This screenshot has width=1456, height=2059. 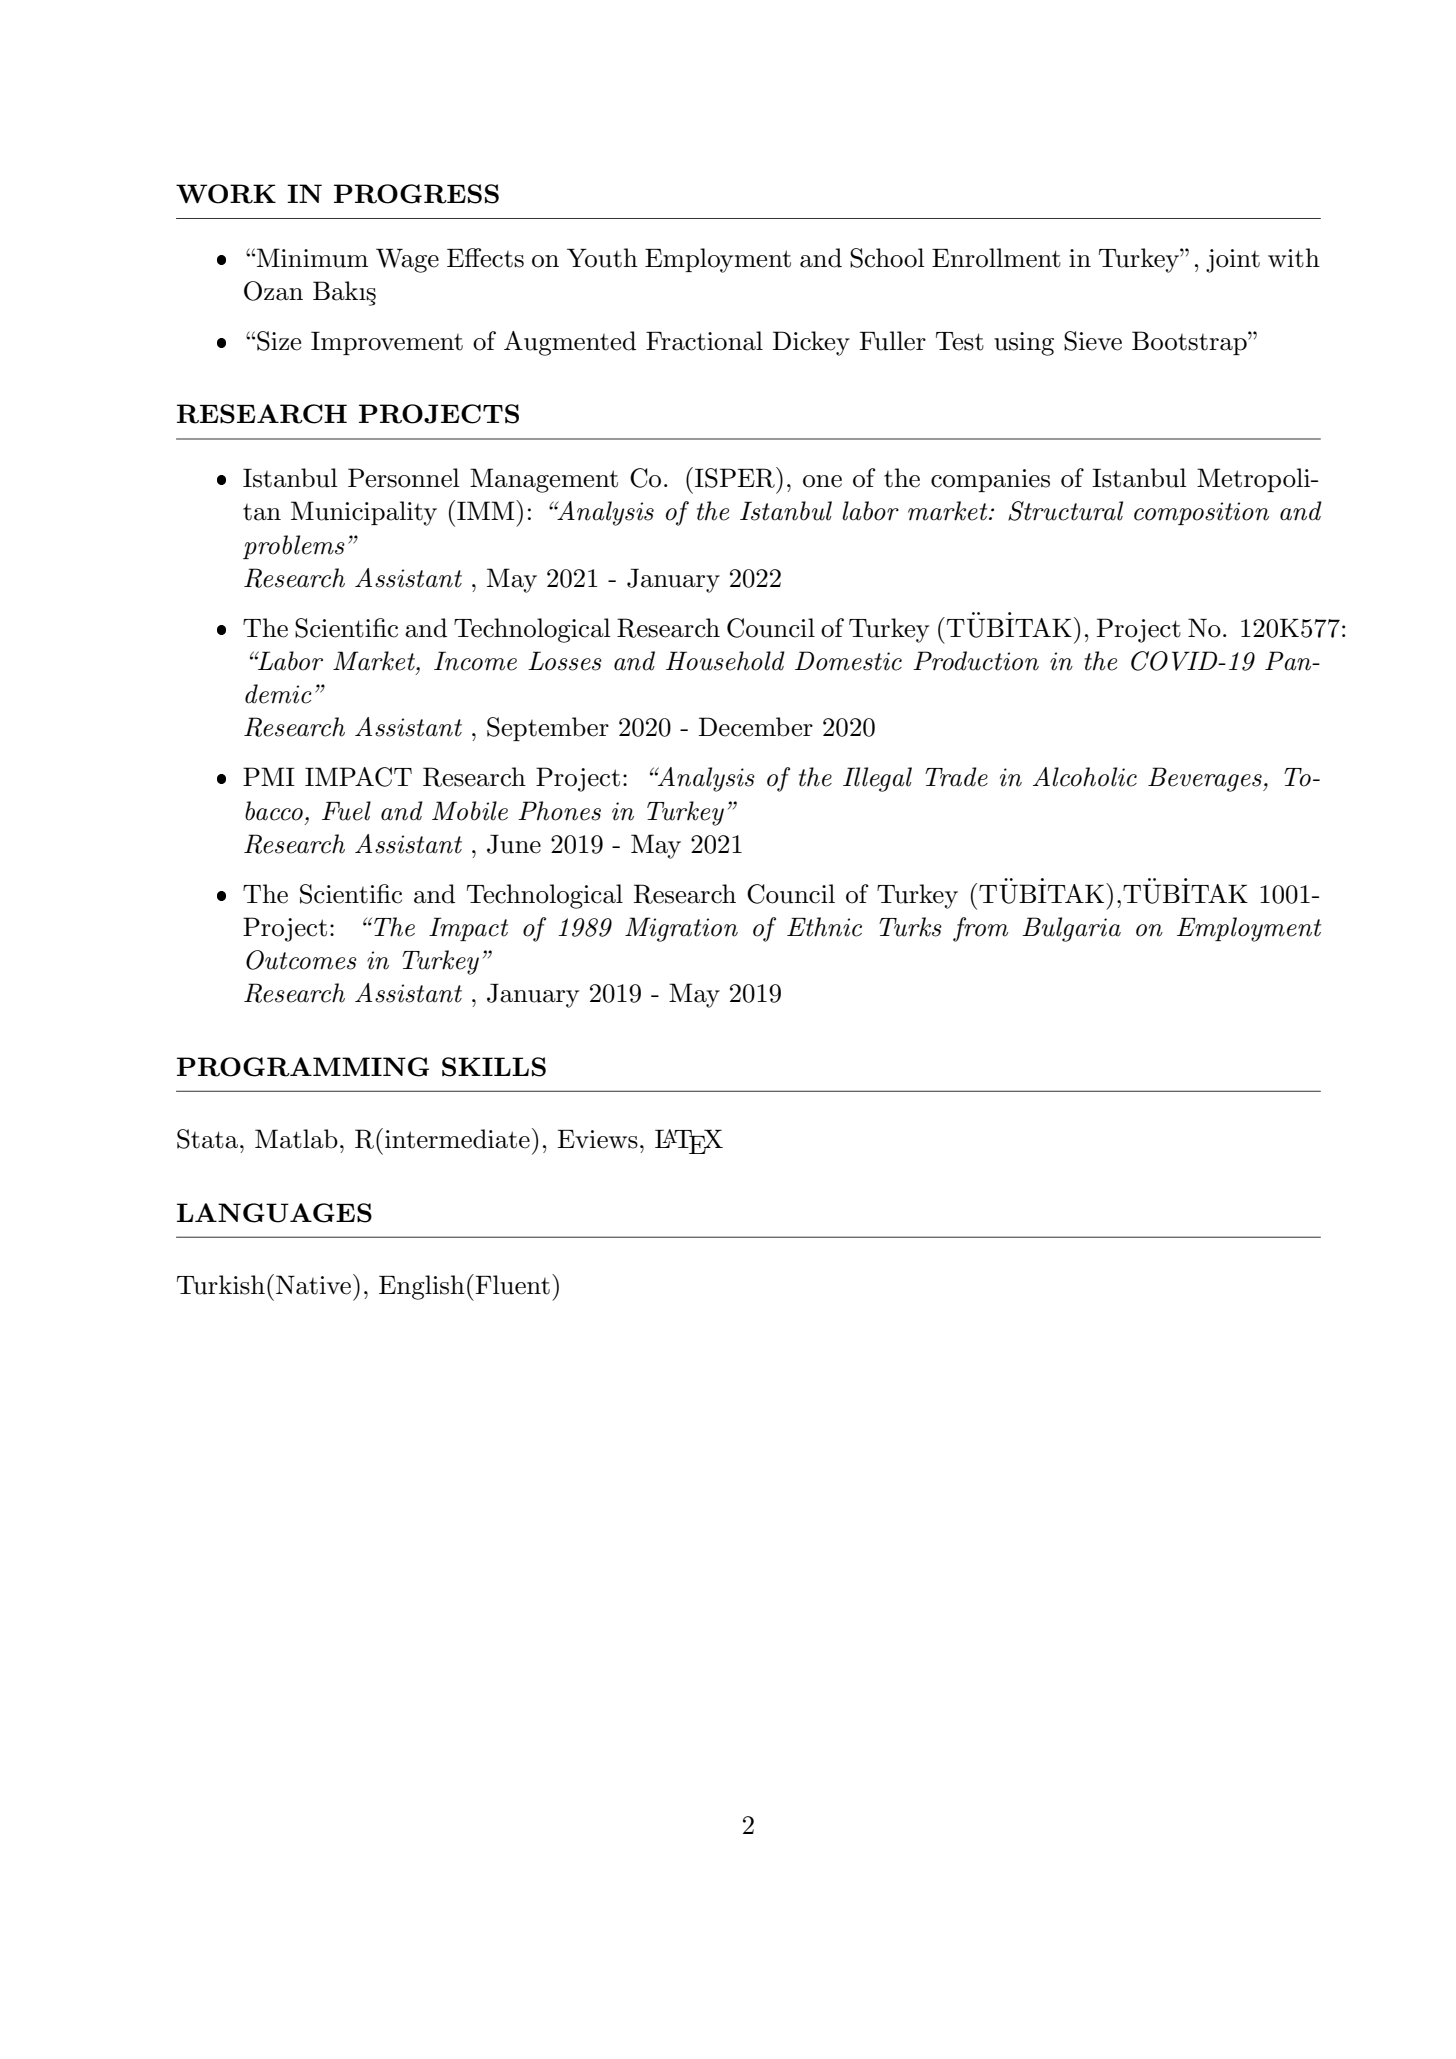 What do you see at coordinates (470, 811) in the screenshot?
I see `Mobile` at bounding box center [470, 811].
